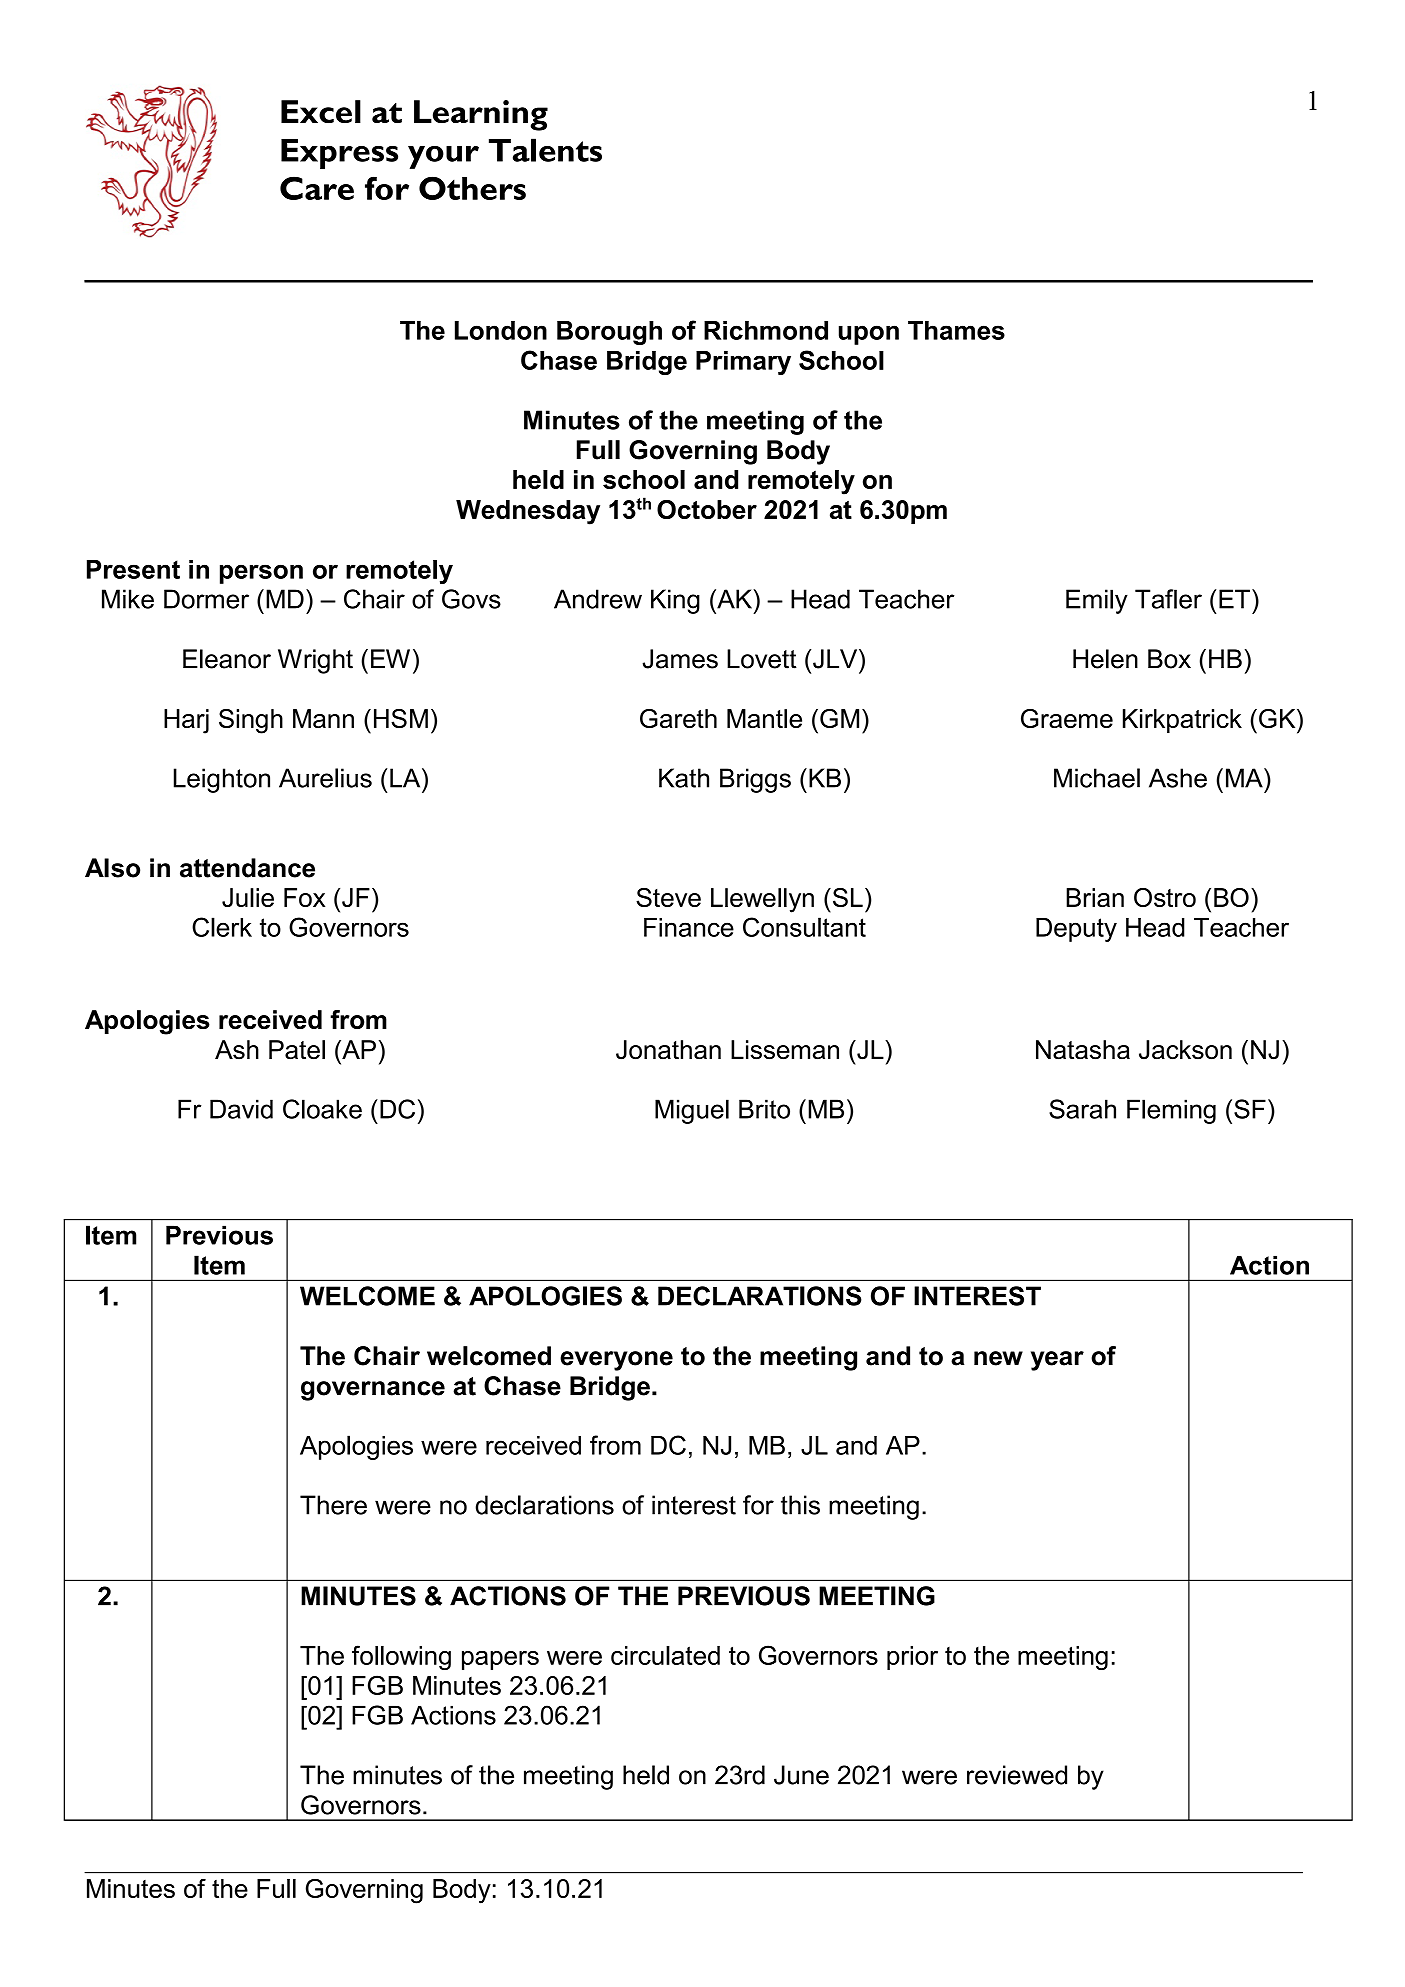 The width and height of the document is (1405, 1987). What do you see at coordinates (689, 927) in the document?
I see `Finance` at bounding box center [689, 927].
